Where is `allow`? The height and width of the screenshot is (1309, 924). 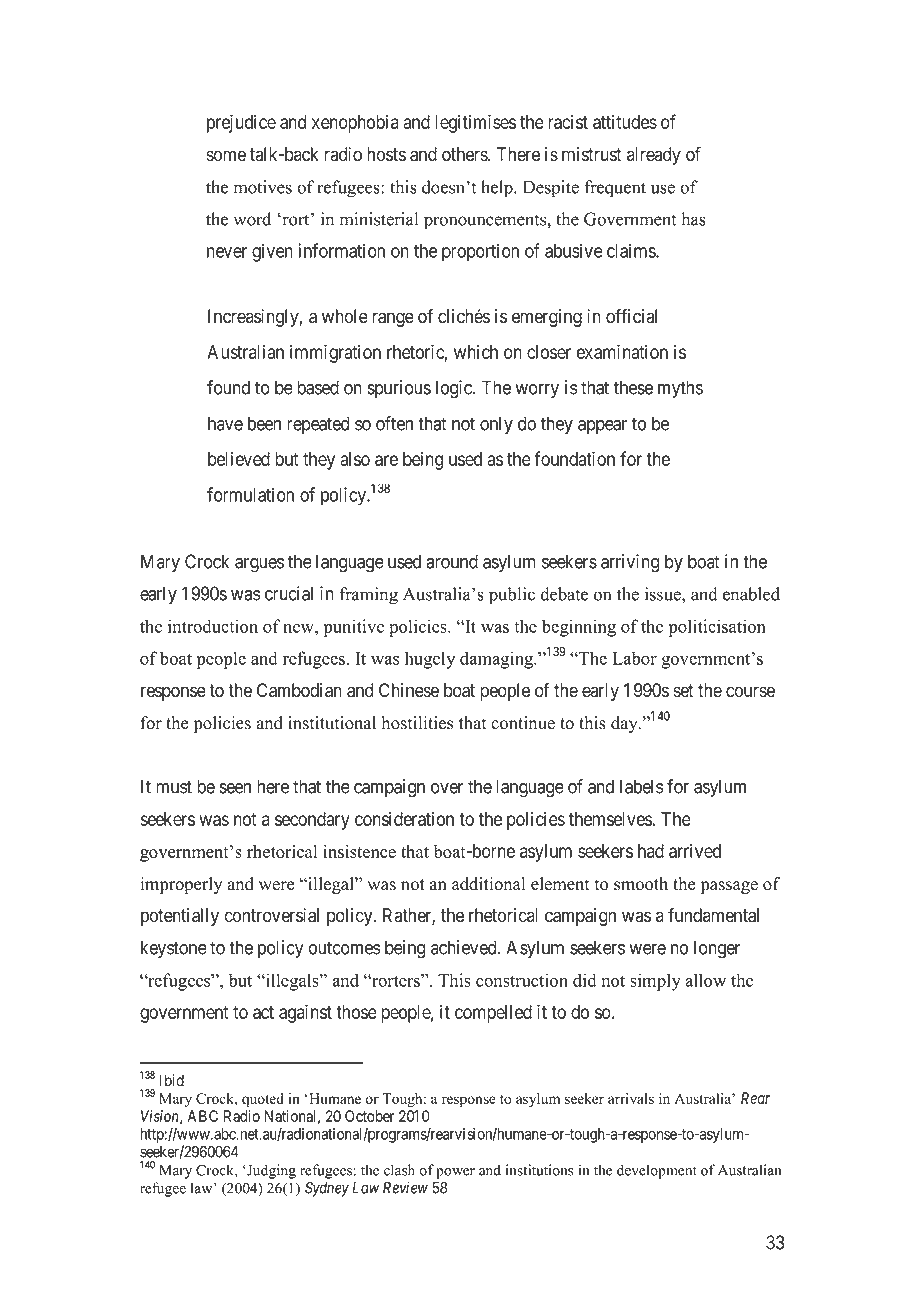
allow is located at coordinates (705, 980).
